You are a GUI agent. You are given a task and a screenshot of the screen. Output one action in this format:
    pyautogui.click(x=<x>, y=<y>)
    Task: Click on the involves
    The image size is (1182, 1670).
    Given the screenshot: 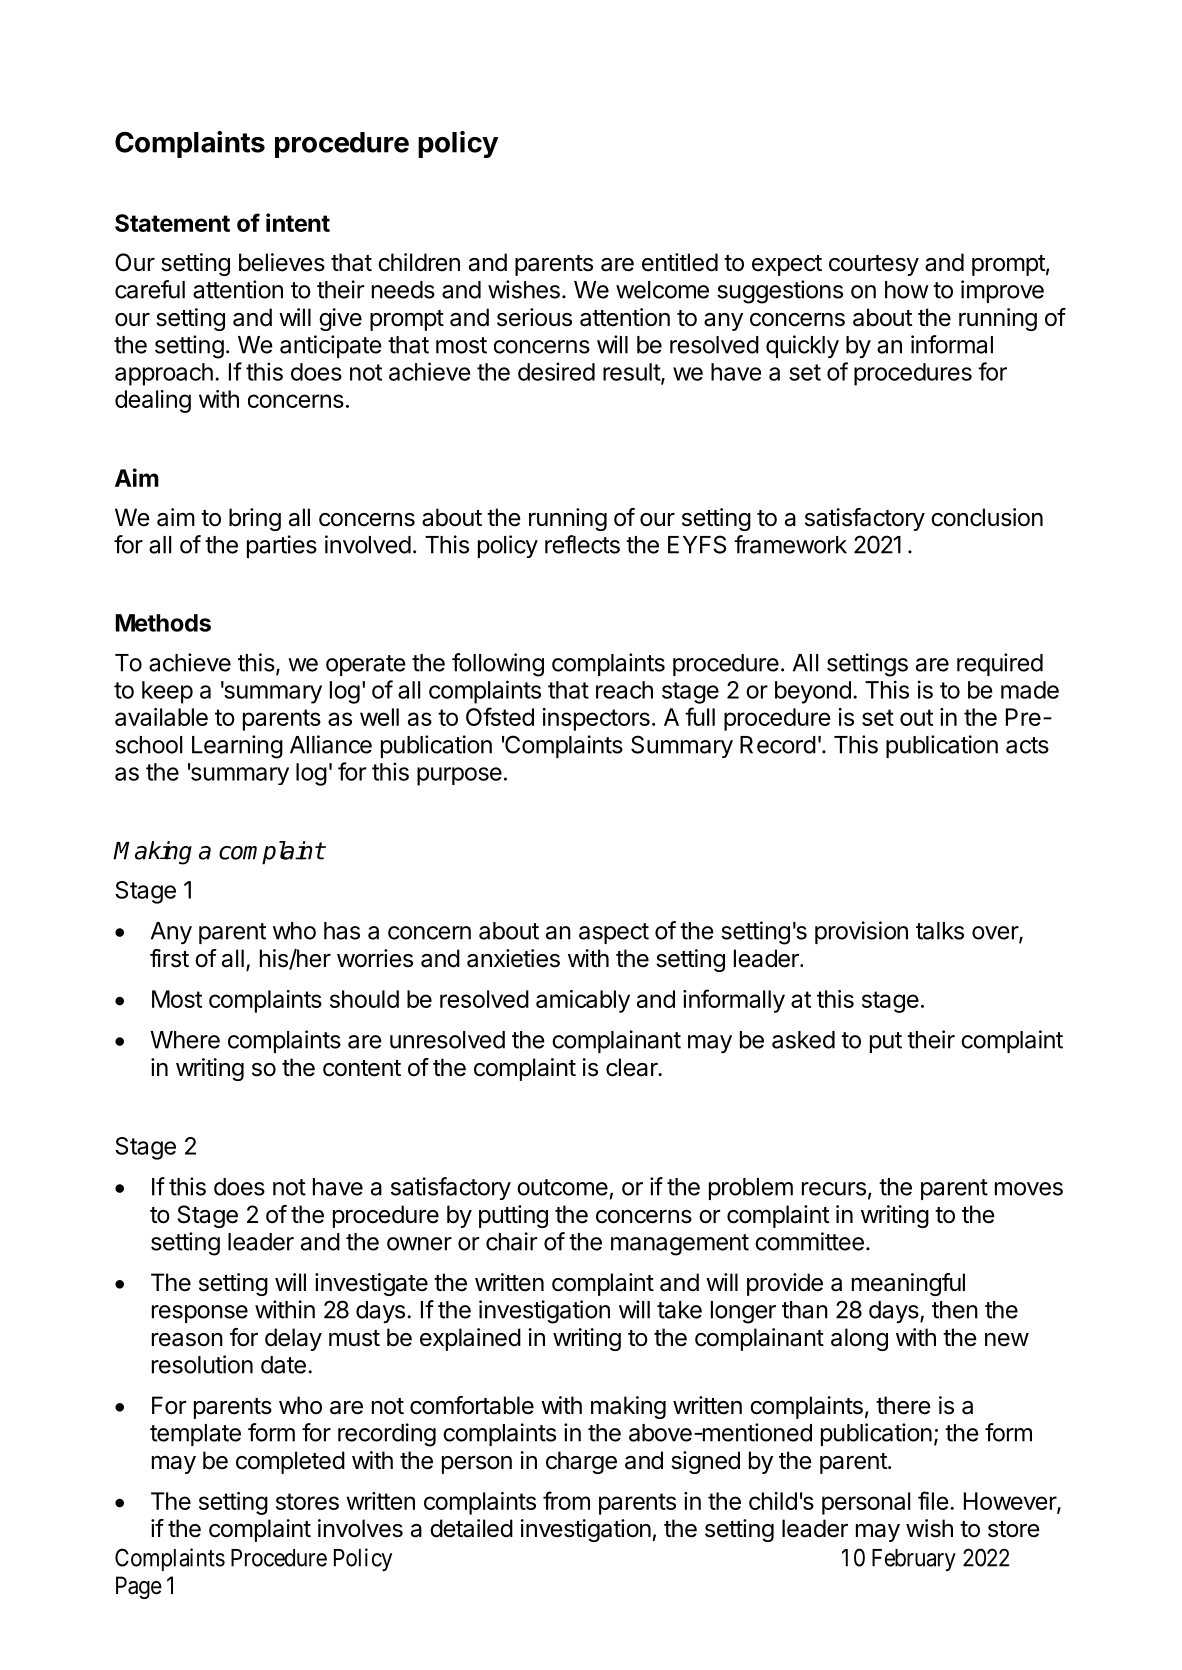 What is the action you would take?
    pyautogui.click(x=360, y=1528)
